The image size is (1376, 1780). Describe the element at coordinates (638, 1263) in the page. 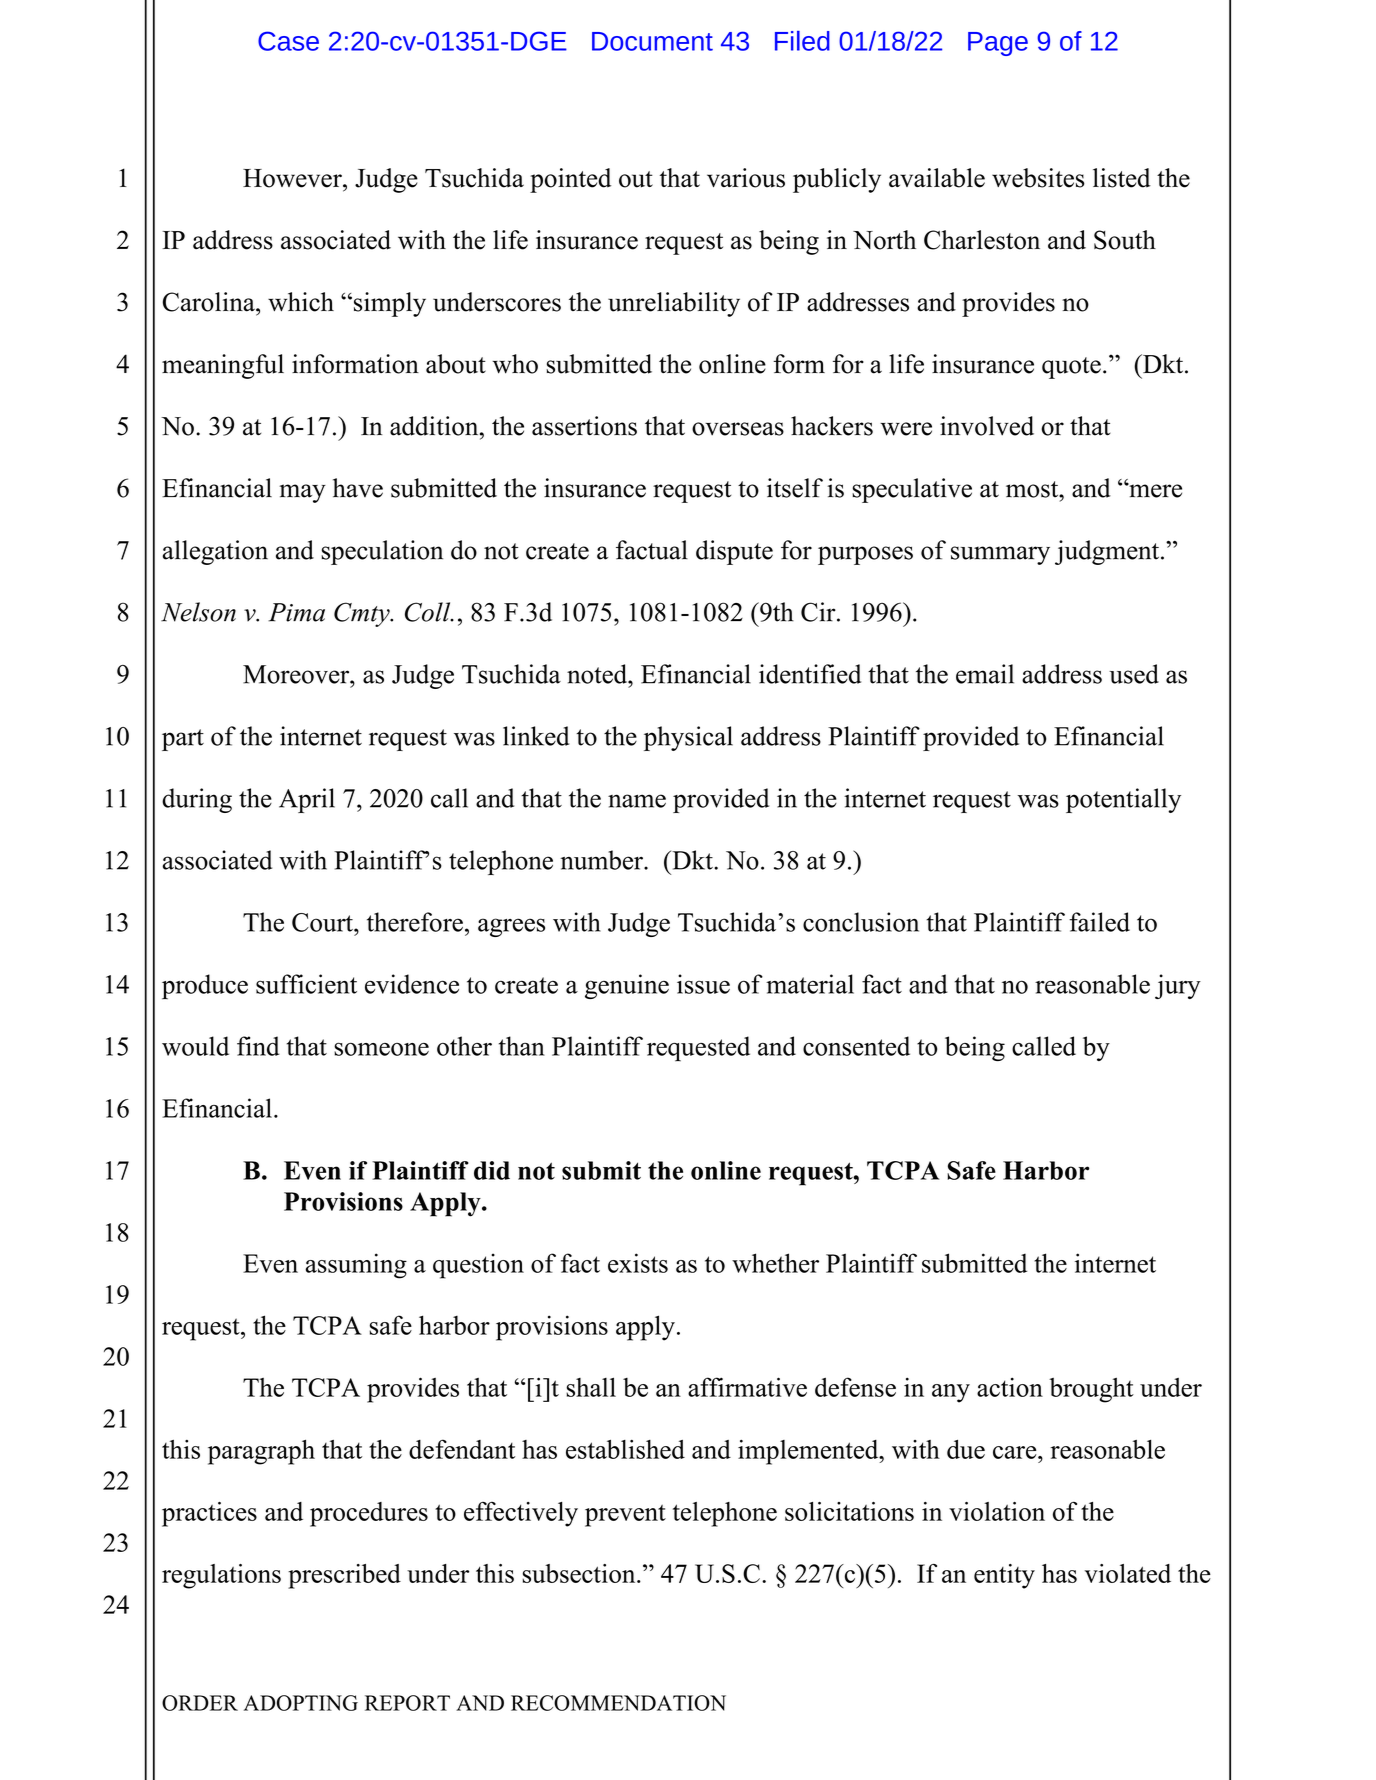

I see `exists` at that location.
